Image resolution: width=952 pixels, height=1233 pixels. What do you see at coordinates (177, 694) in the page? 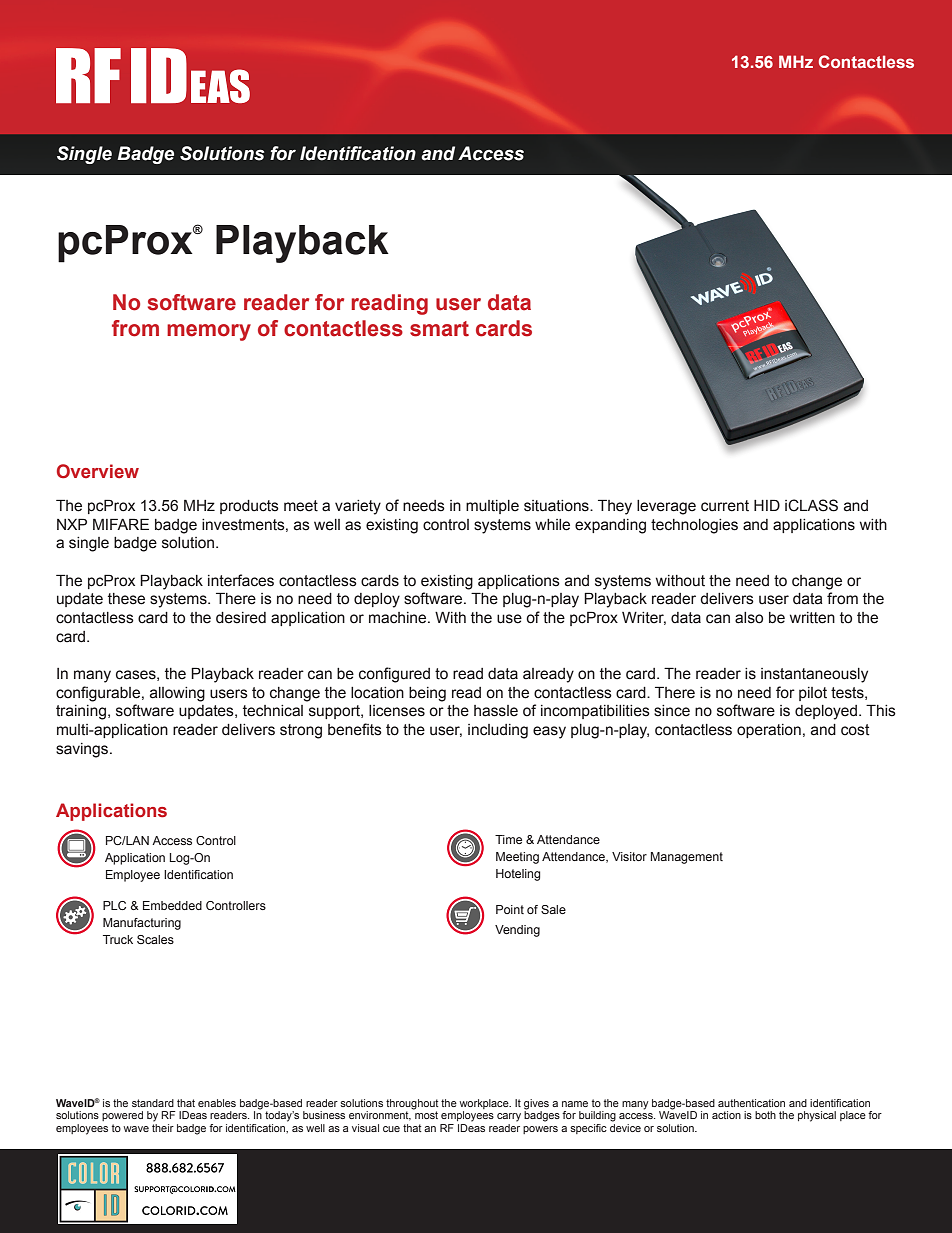
I see `allowing` at bounding box center [177, 694].
